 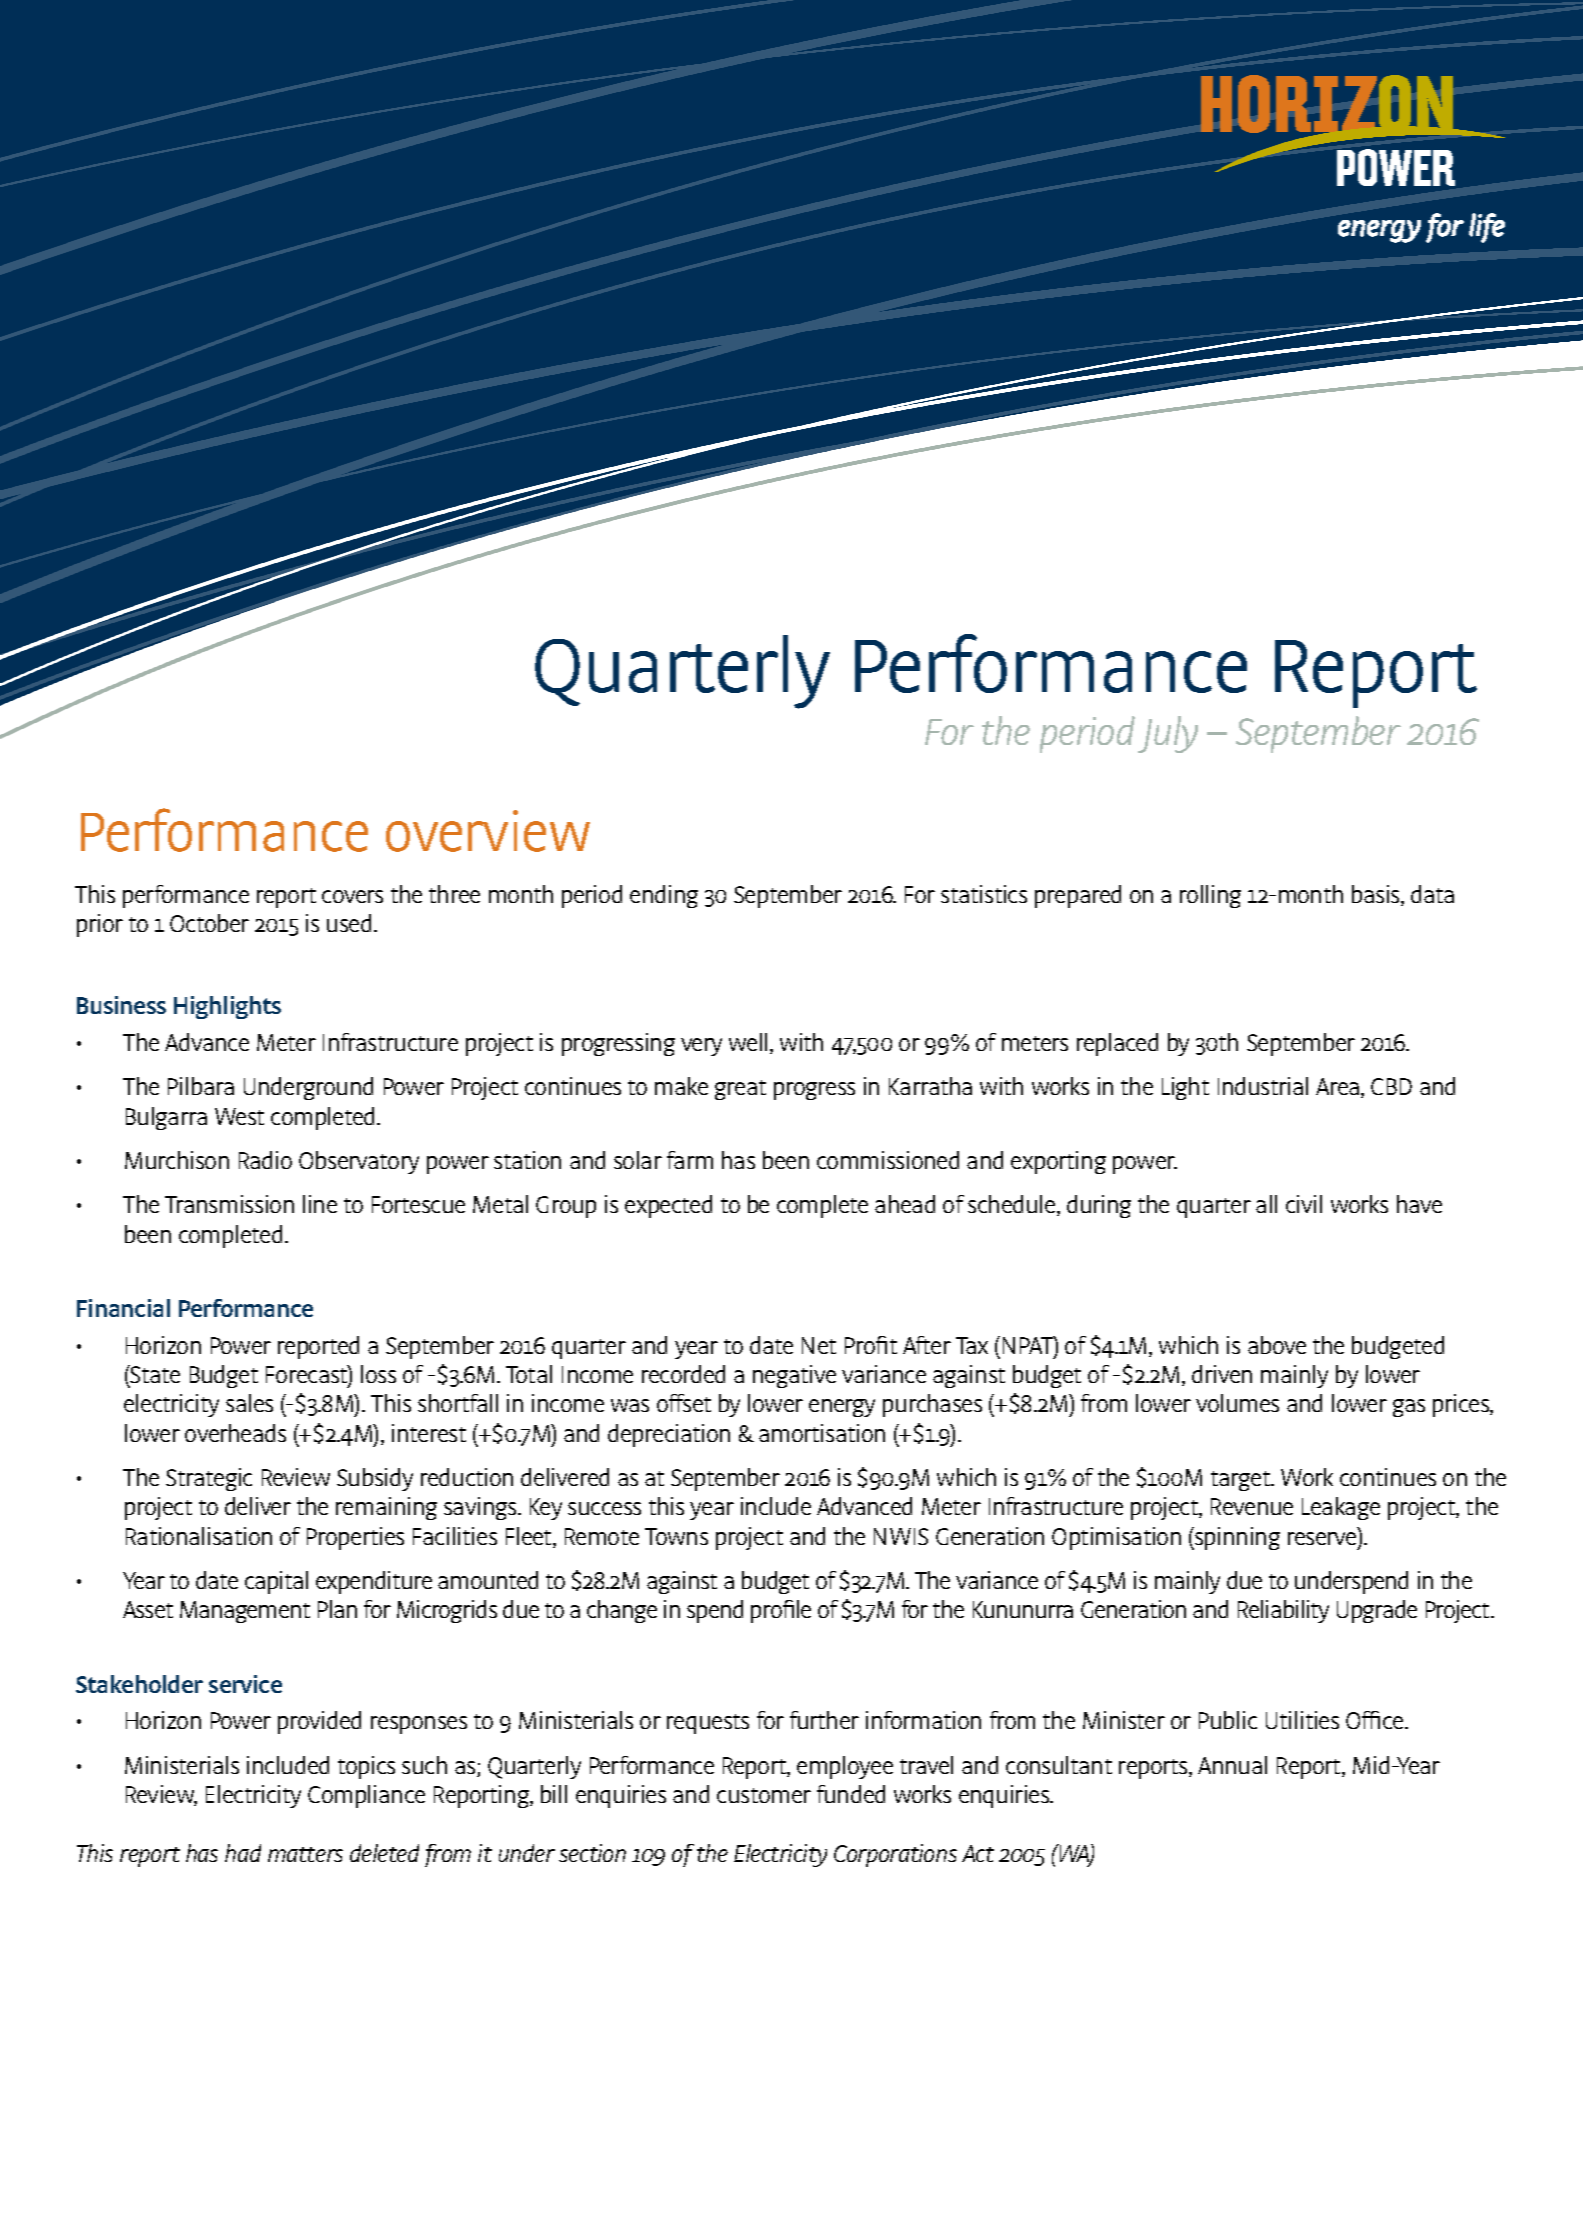 What do you see at coordinates (664, 896) in the screenshot?
I see `ending` at bounding box center [664, 896].
